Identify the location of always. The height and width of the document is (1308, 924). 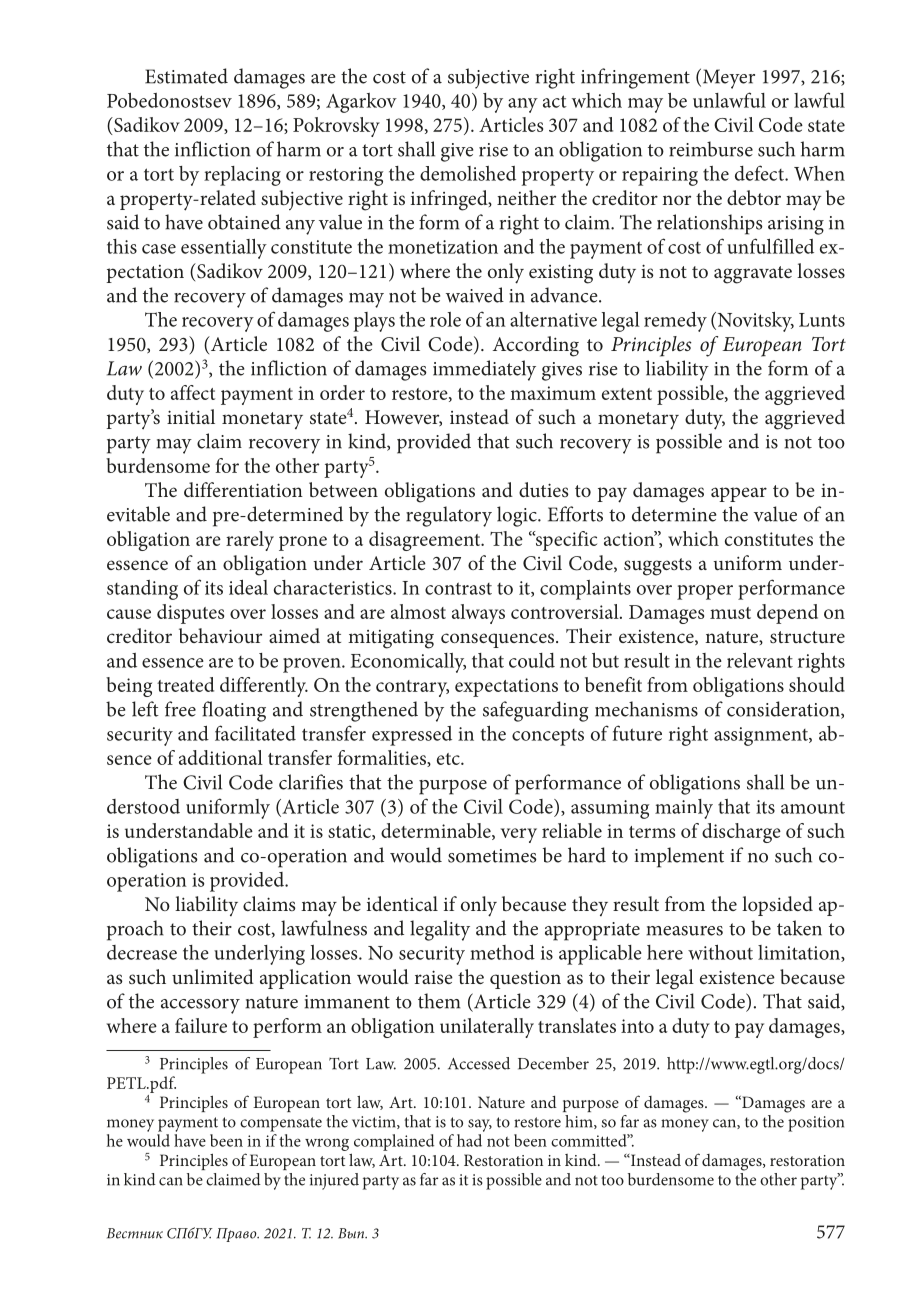
(478, 614).
